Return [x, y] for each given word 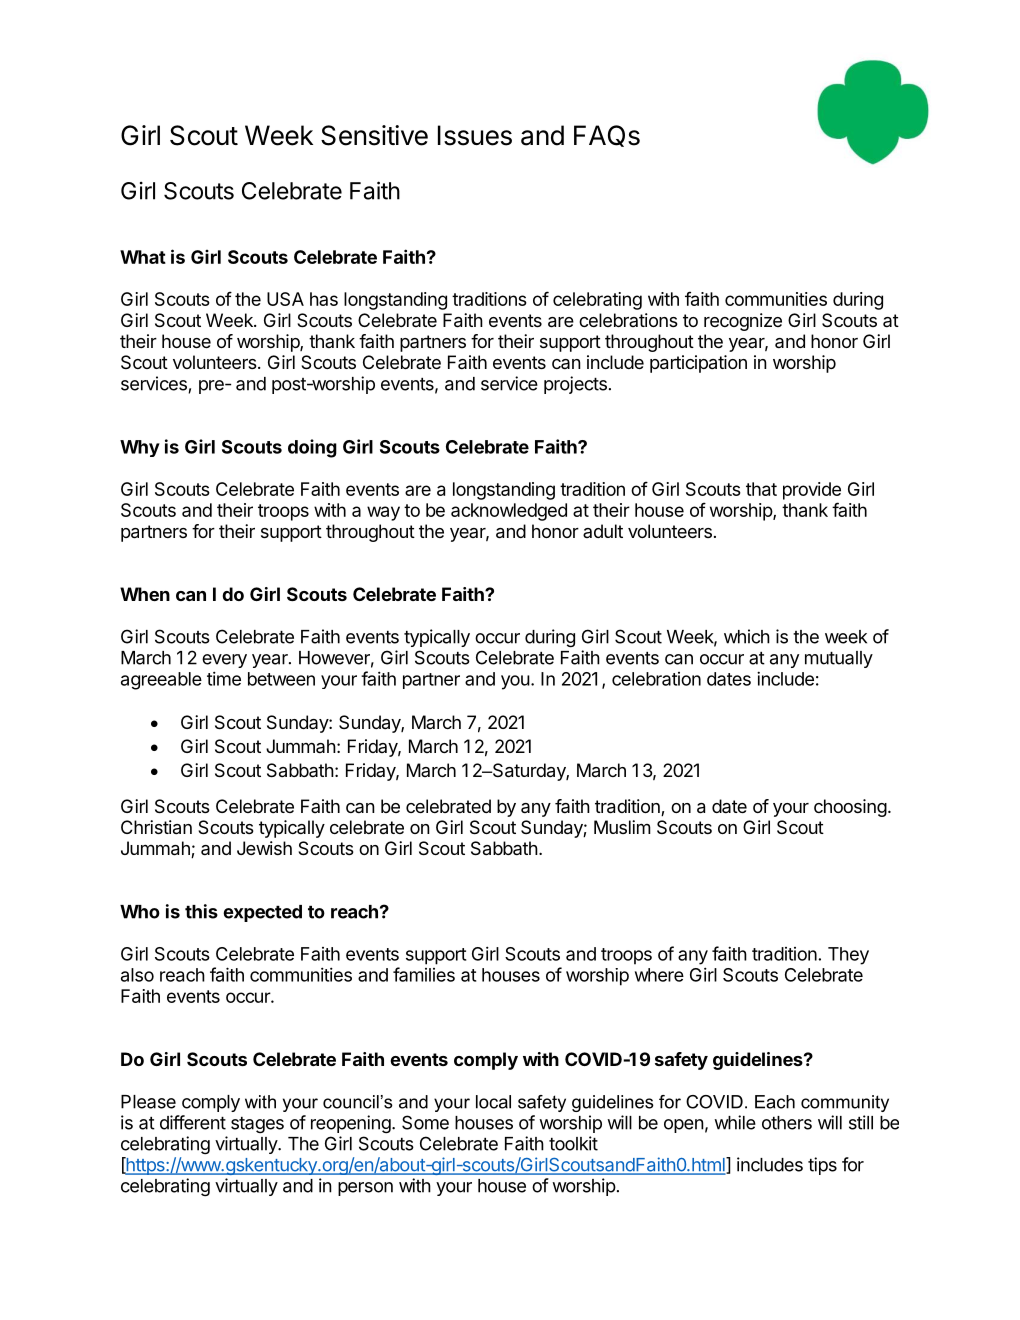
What [143, 257]
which [747, 636]
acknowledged [509, 512]
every [224, 661]
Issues [475, 135]
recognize [743, 322]
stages [257, 1125]
